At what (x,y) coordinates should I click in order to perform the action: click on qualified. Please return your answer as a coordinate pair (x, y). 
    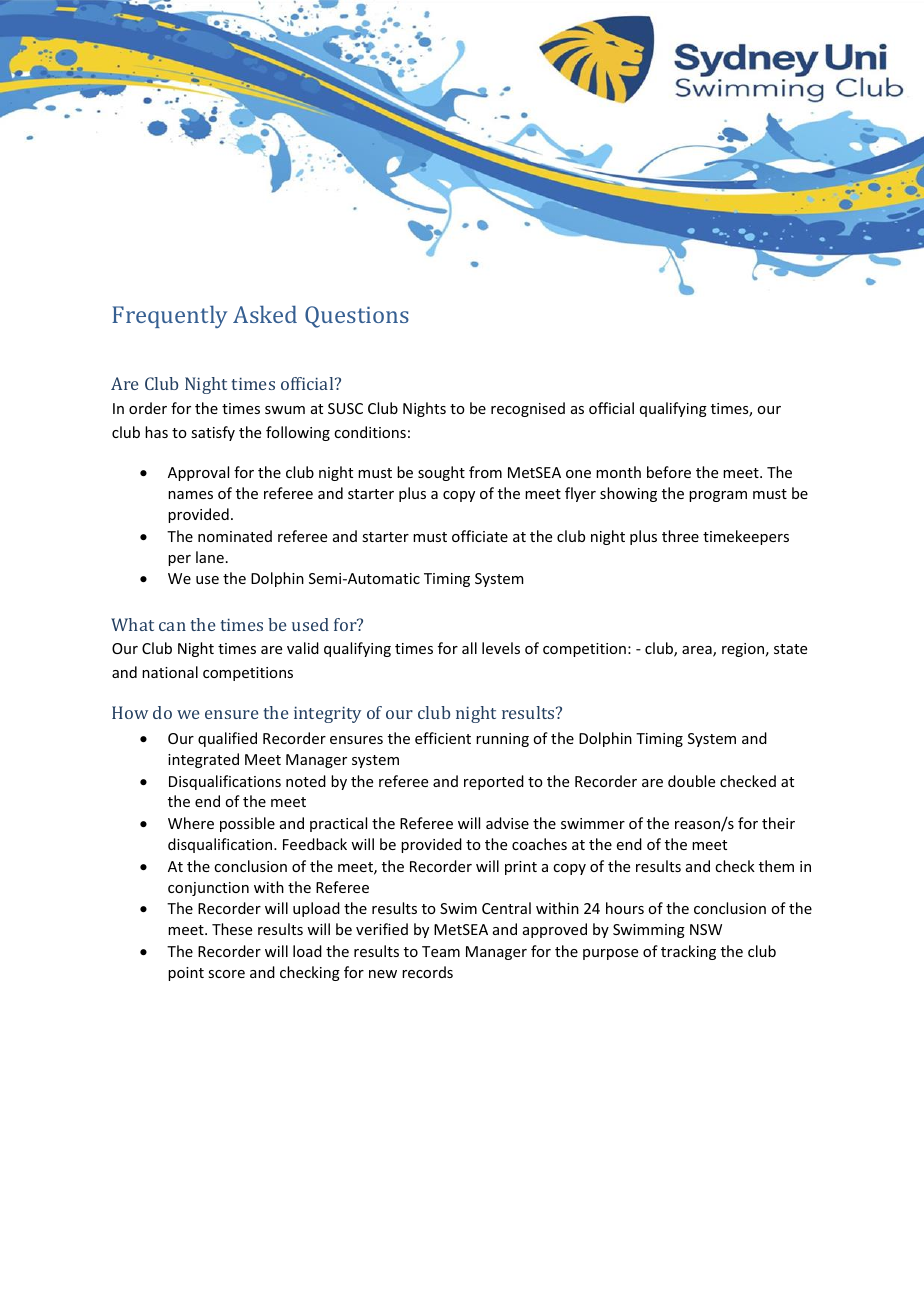
    Looking at the image, I should click on (227, 739).
